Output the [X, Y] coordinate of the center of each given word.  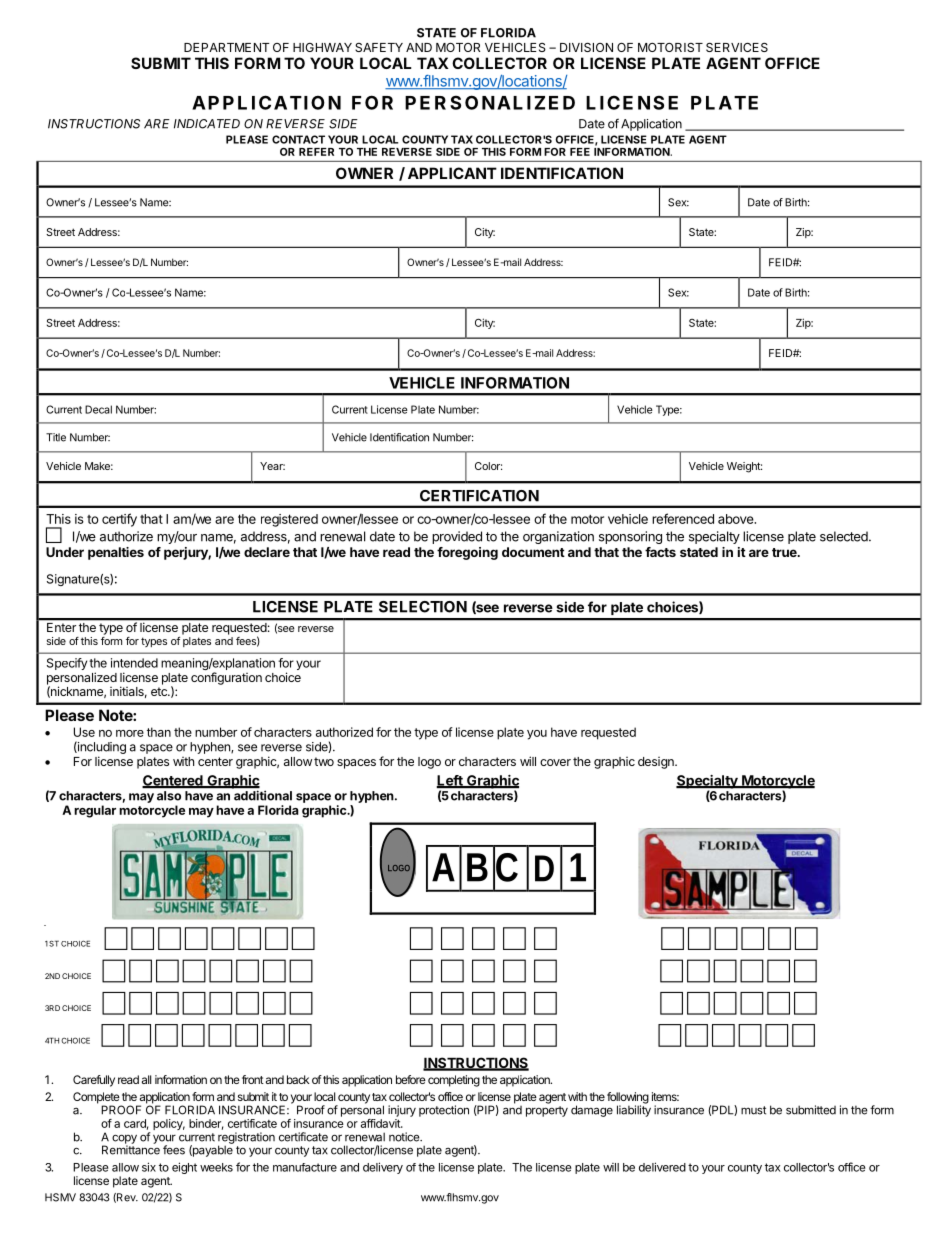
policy [169, 1124]
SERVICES [737, 47]
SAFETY [379, 47]
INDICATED [207, 124]
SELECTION [423, 607]
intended [134, 663]
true [785, 552]
